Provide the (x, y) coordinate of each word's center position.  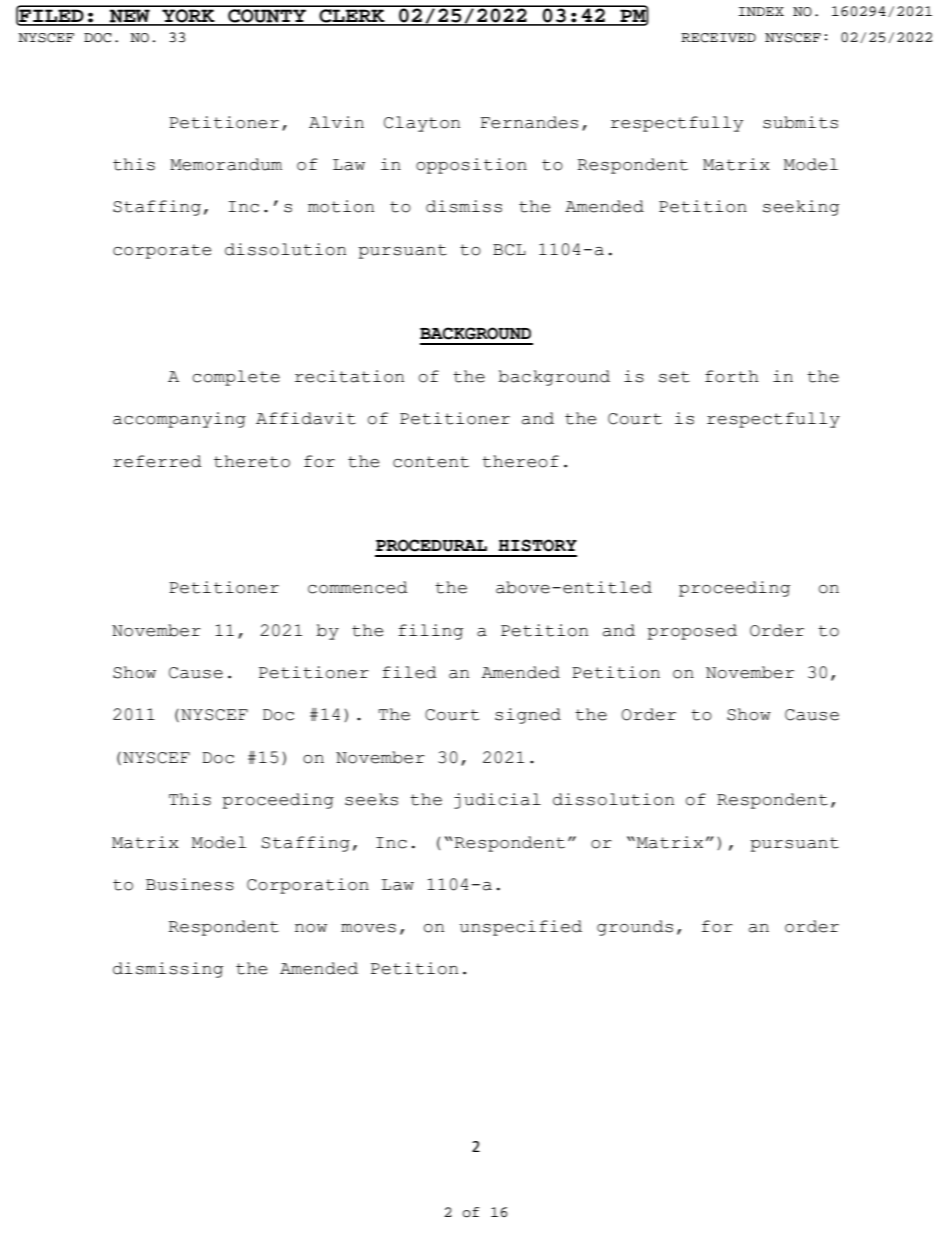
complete (236, 378)
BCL (509, 250)
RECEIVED (718, 38)
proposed (692, 632)
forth (732, 376)
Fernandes (529, 122)
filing (430, 632)
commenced (357, 587)
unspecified (521, 928)
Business (190, 884)
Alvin (336, 122)
